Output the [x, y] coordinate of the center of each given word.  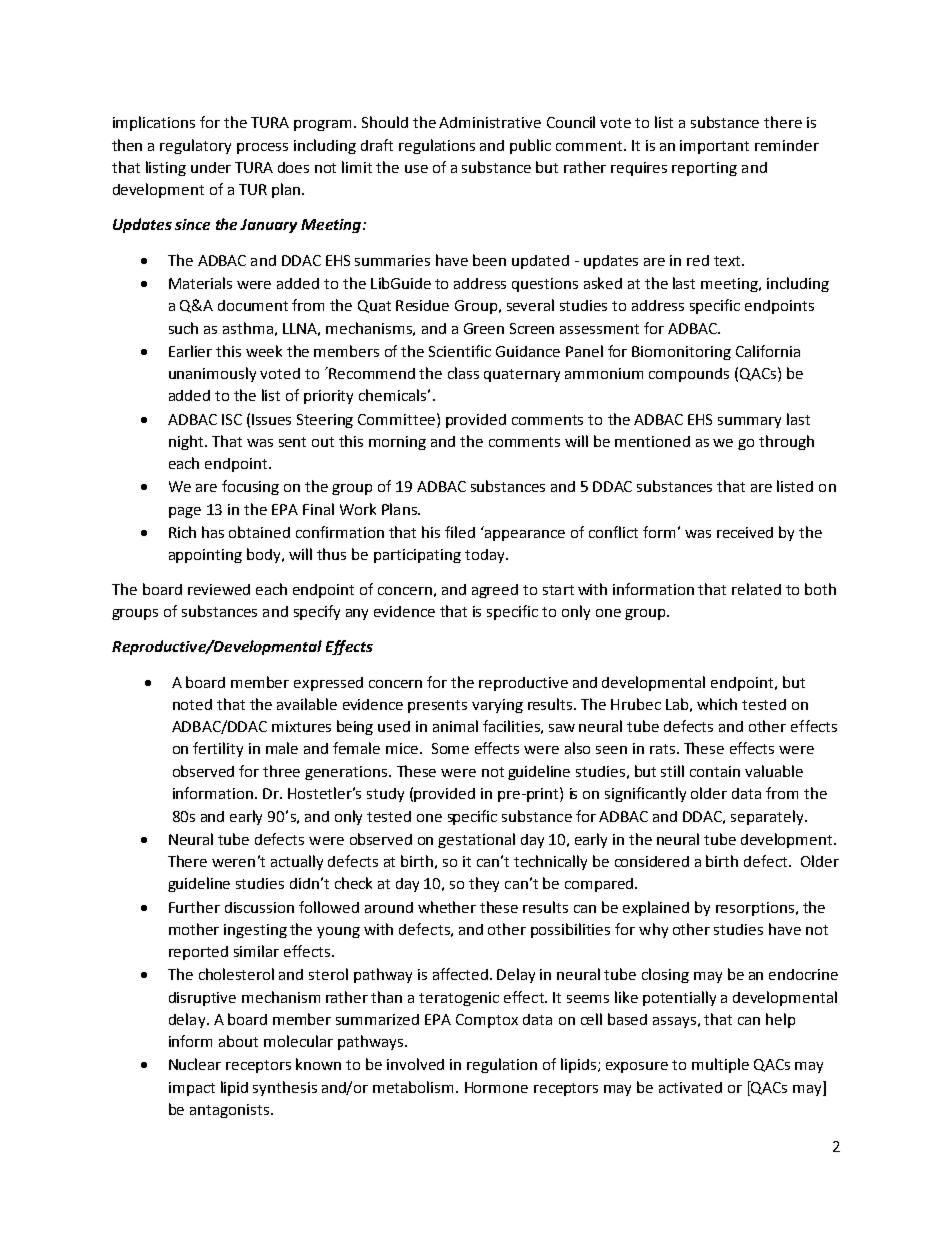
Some [450, 748]
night [187, 442]
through [786, 442]
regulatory [195, 146]
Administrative [490, 122]
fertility [218, 749]
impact [192, 1089]
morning [397, 443]
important [714, 147]
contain [715, 771]
